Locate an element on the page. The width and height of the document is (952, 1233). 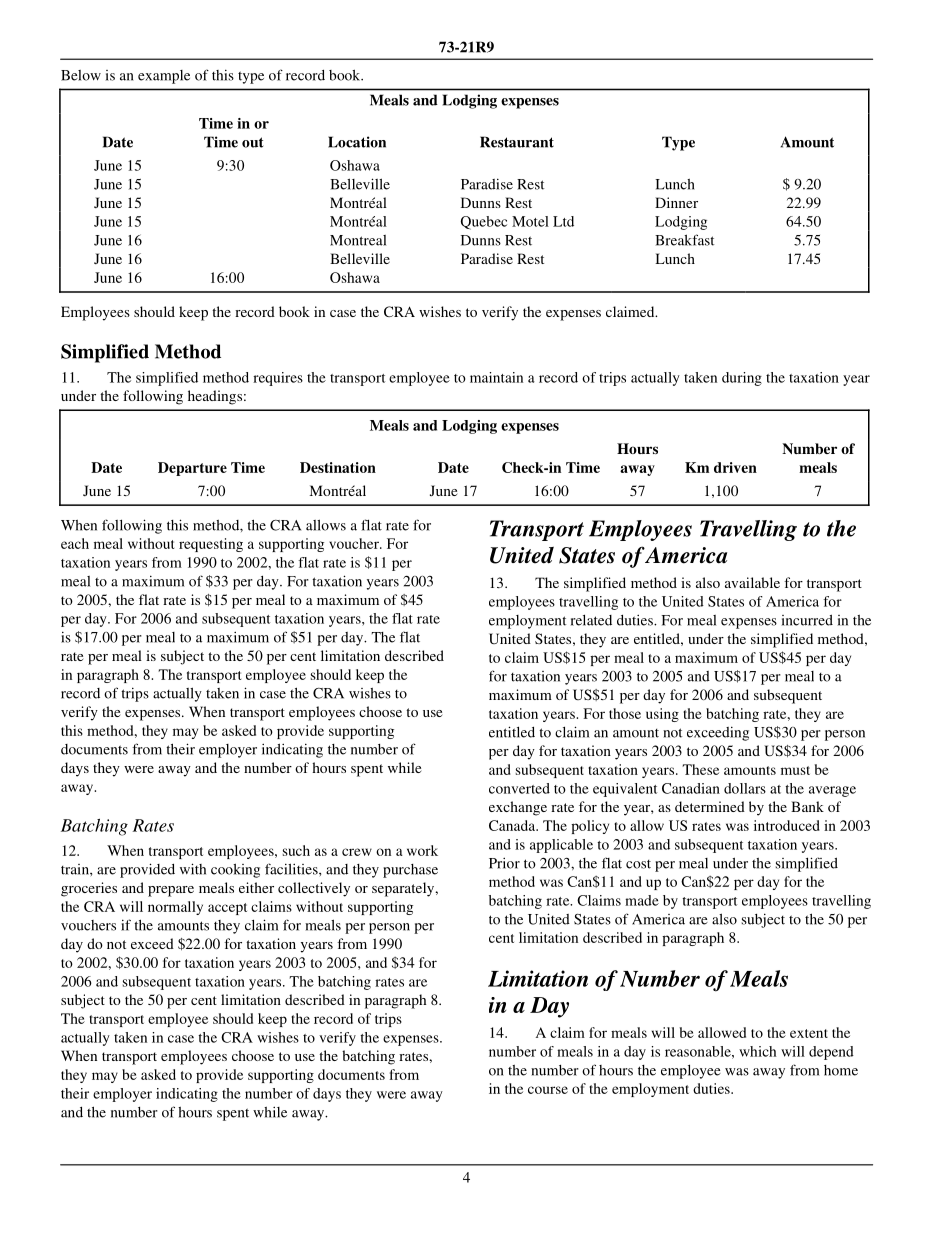
Dinner is located at coordinates (676, 202).
